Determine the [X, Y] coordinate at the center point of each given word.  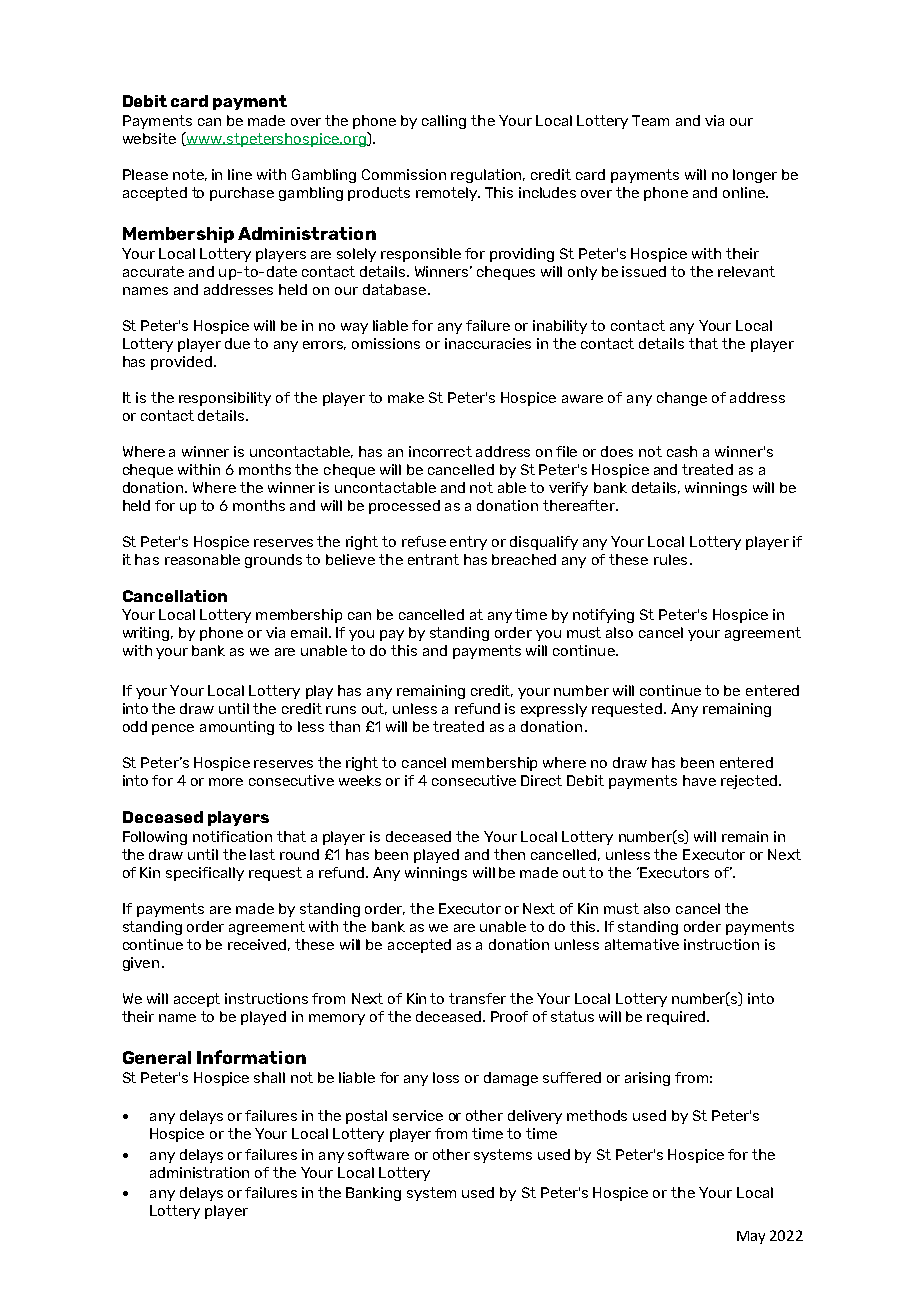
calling [444, 122]
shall [269, 1077]
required [677, 1018]
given [141, 964]
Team [650, 120]
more [226, 782]
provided [181, 363]
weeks [360, 780]
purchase [242, 194]
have [699, 780]
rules [670, 559]
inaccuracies [488, 343]
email [309, 632]
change [682, 399]
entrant [433, 559]
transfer [477, 998]
